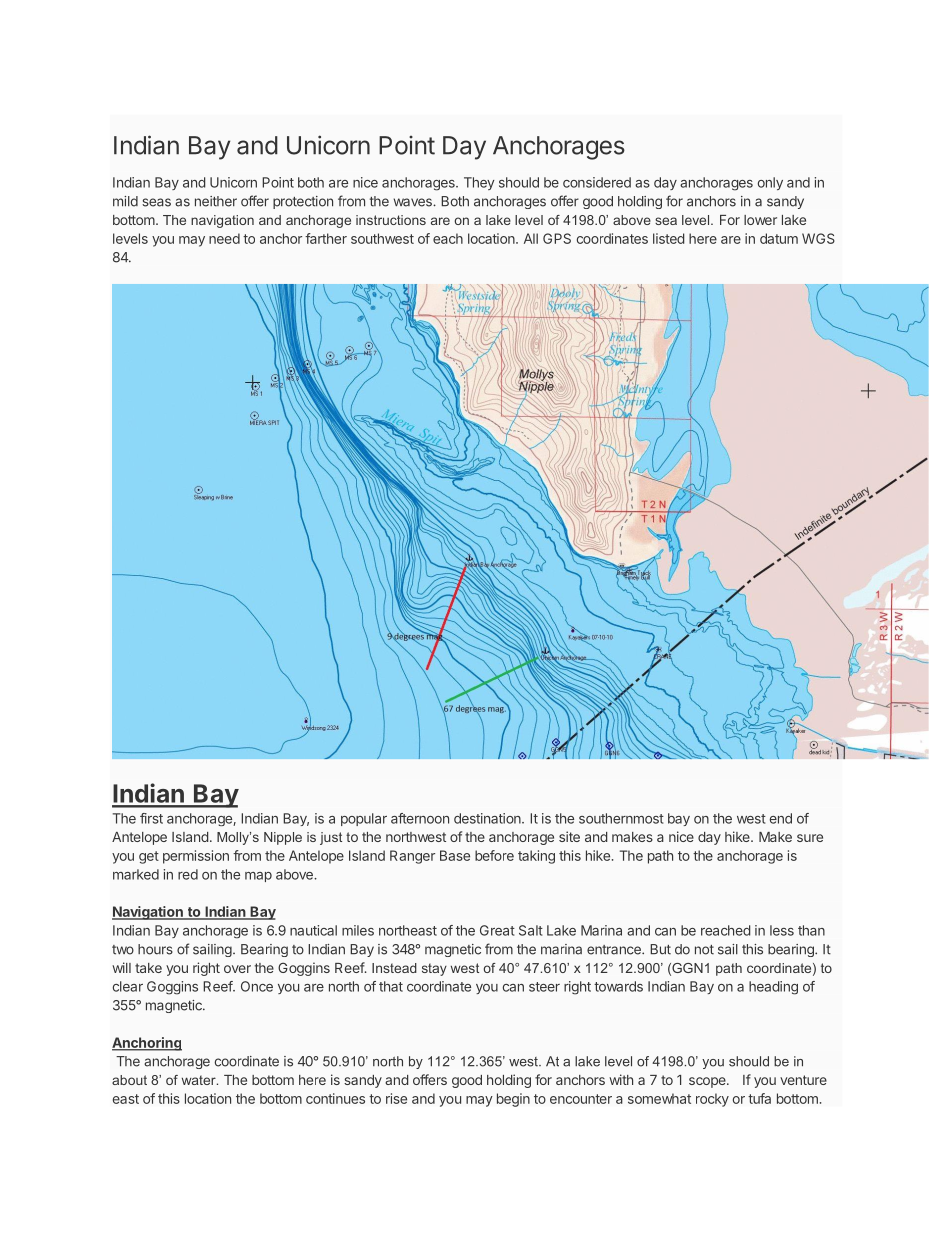 The image size is (952, 1233). Describe the element at coordinates (488, 818) in the screenshot. I see `destination` at that location.
